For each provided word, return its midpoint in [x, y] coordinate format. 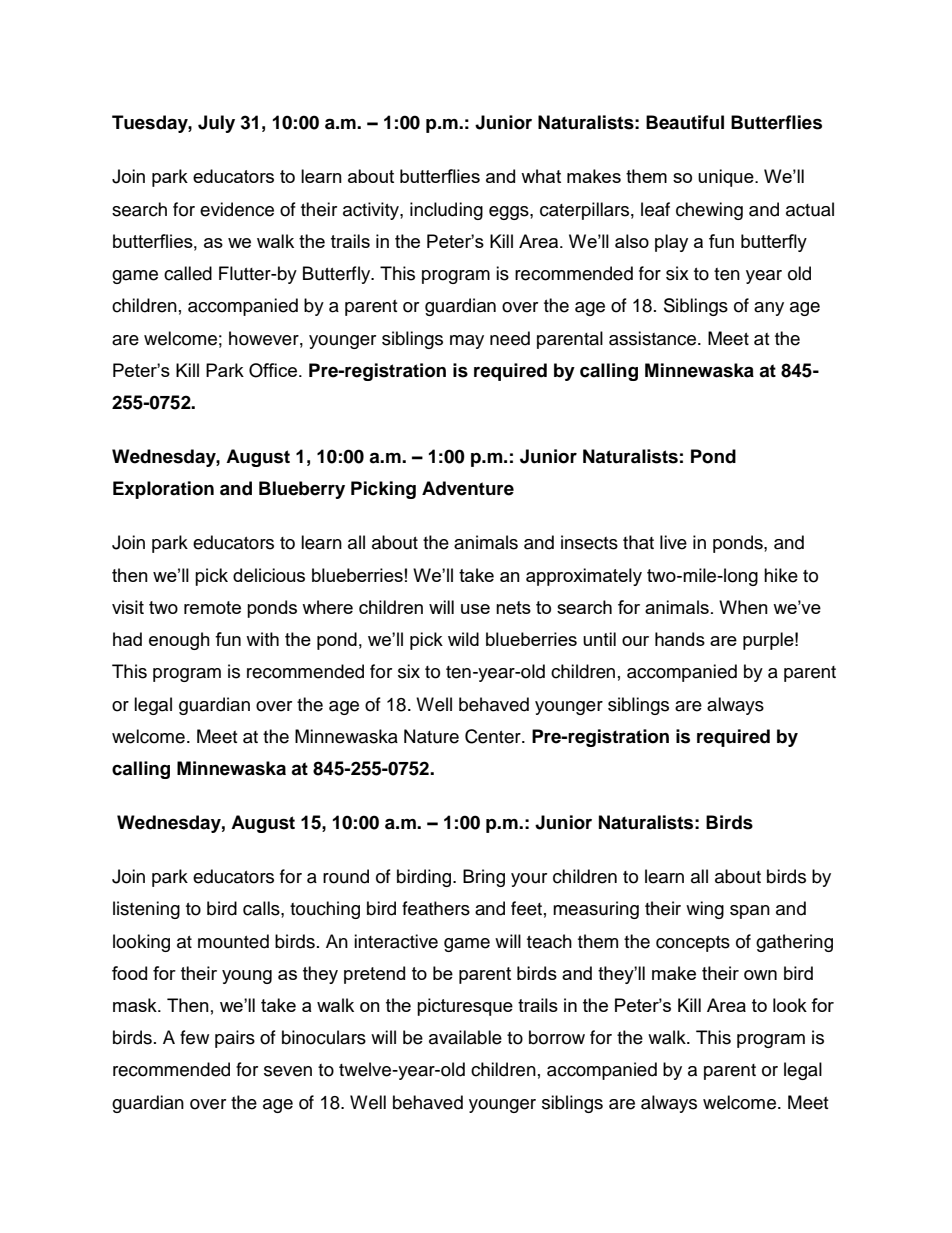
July [216, 124]
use [475, 609]
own [760, 975]
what [541, 176]
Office [273, 370]
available [465, 1037]
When [743, 607]
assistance [654, 338]
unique [727, 178]
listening [146, 910]
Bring [484, 878]
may [467, 342]
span [750, 912]
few [194, 1037]
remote [212, 607]
